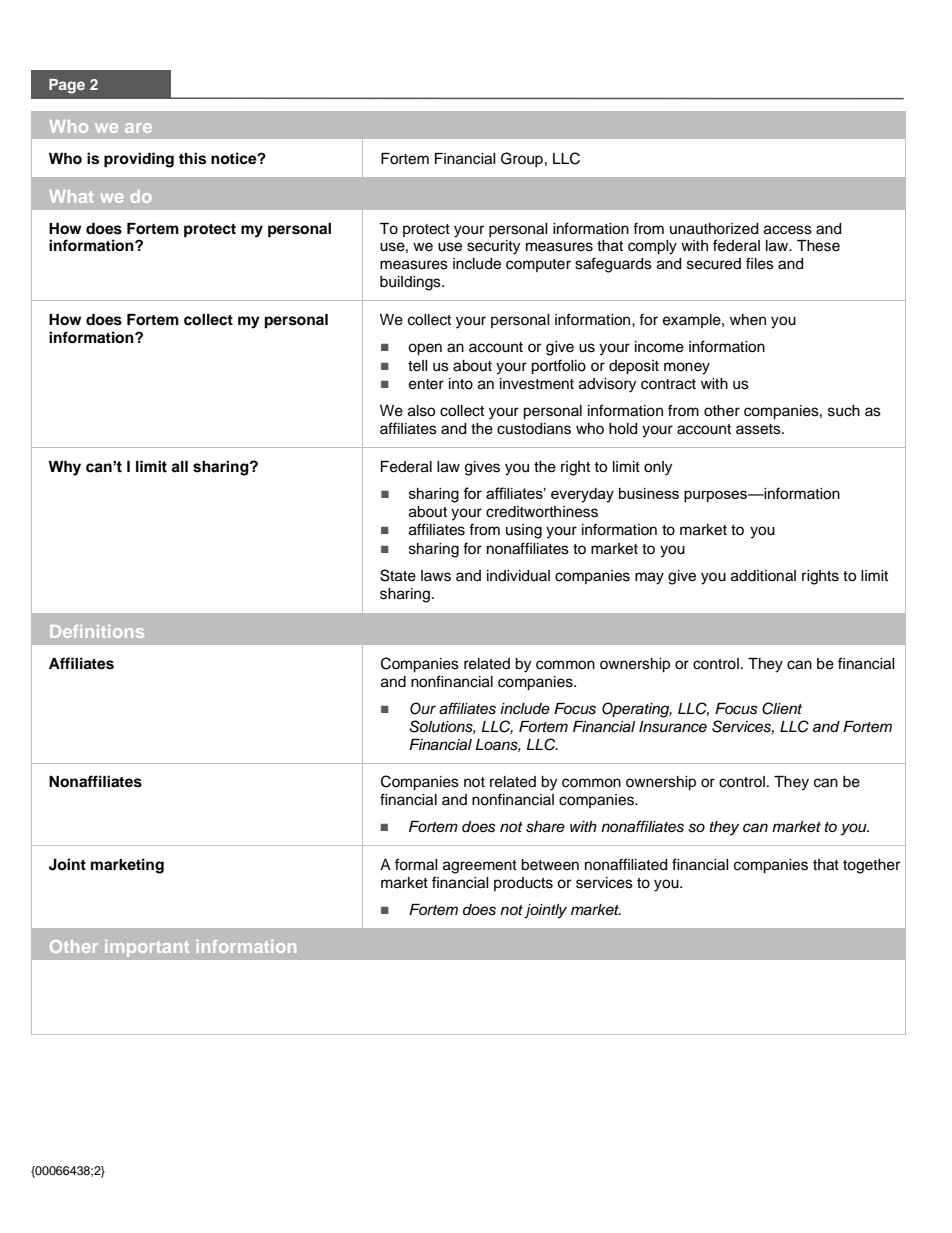  Describe the element at coordinates (522, 159) in the image. I see `Group` at that location.
